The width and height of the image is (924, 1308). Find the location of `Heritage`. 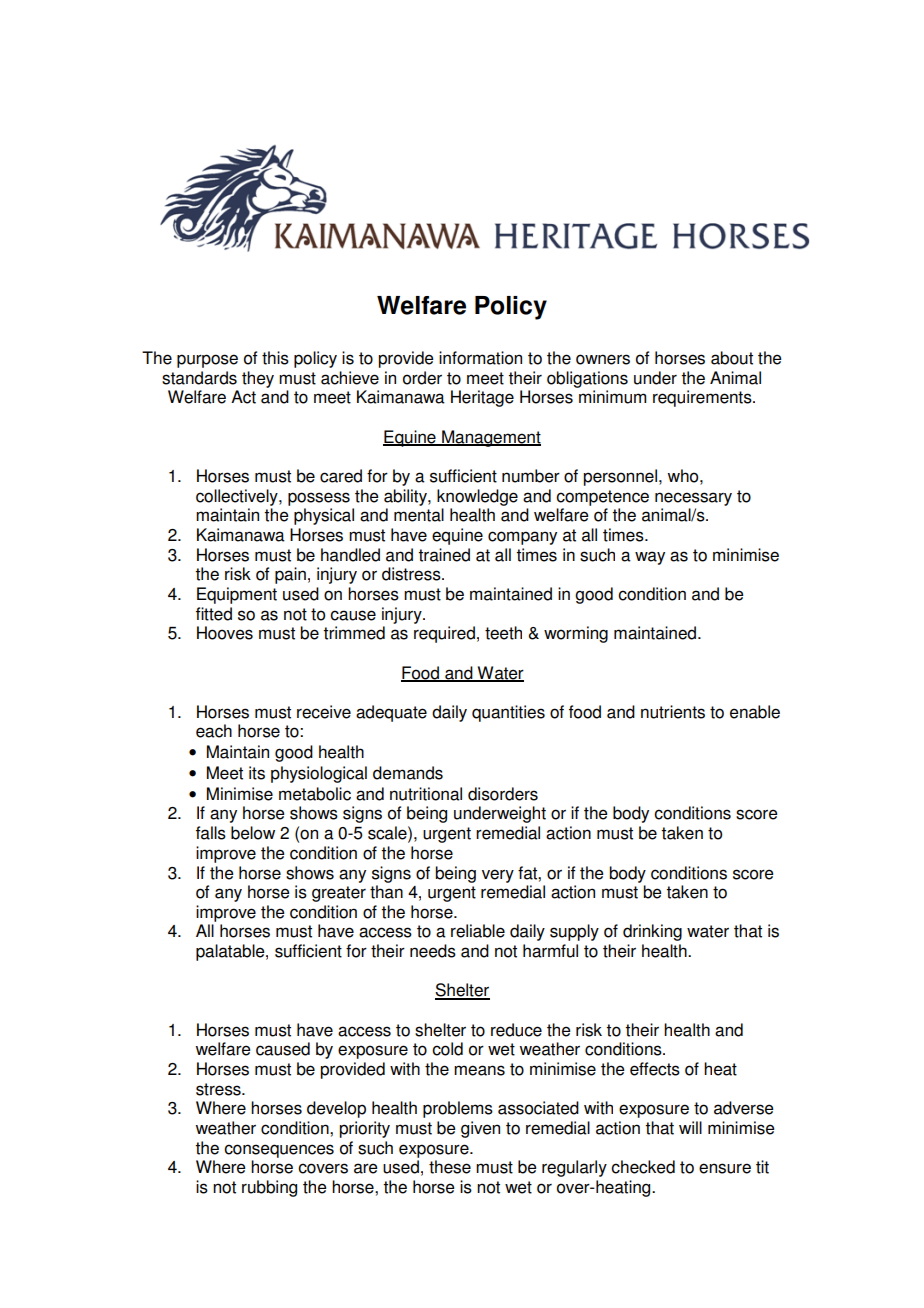

Heritage is located at coordinates (482, 398).
